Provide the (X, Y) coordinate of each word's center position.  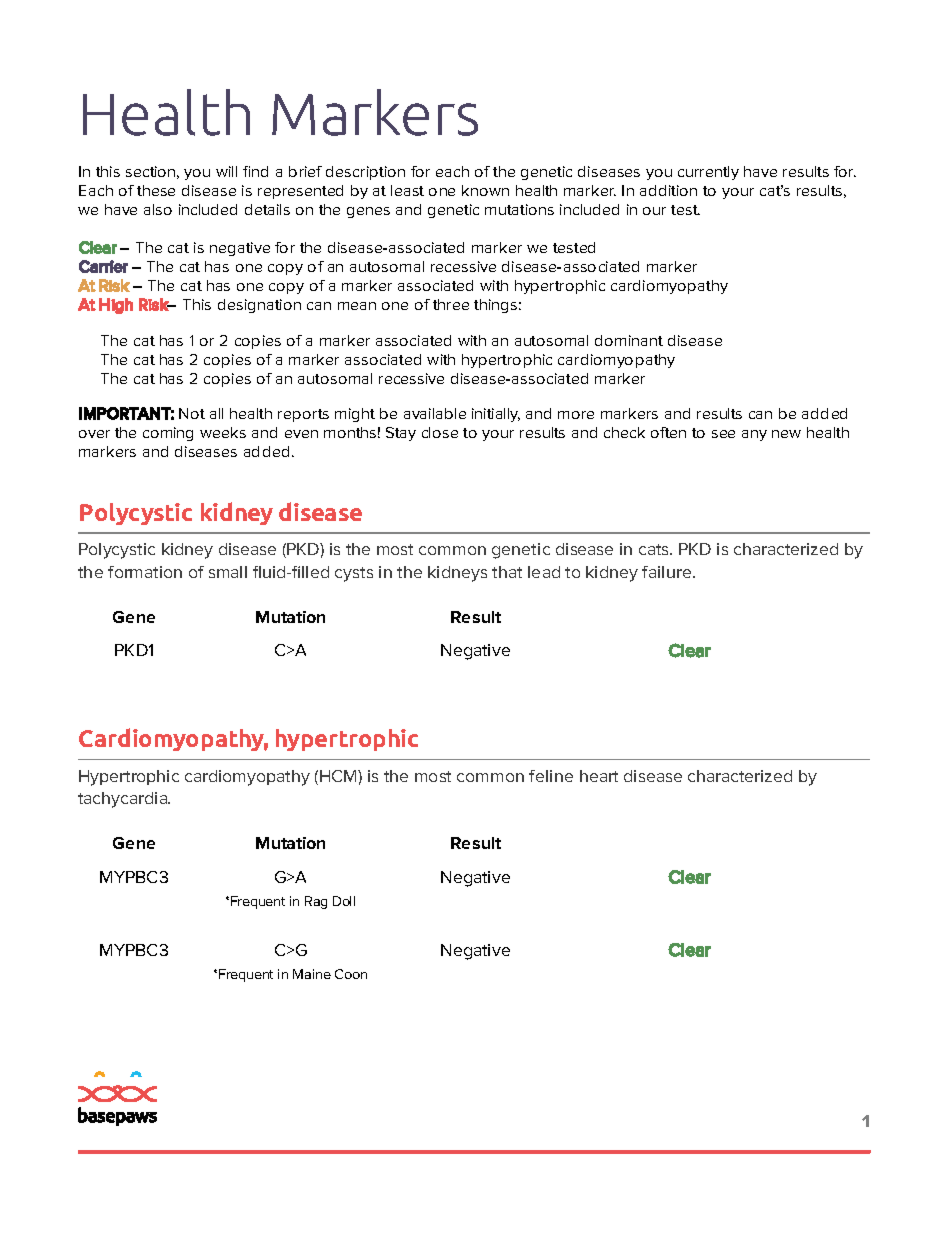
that (507, 572)
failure (668, 572)
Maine (312, 974)
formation (145, 572)
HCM (339, 776)
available (435, 413)
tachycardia (124, 800)
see (723, 434)
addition (668, 190)
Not (192, 413)
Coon (351, 974)
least (407, 190)
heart (599, 776)
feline (551, 776)
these (156, 190)
